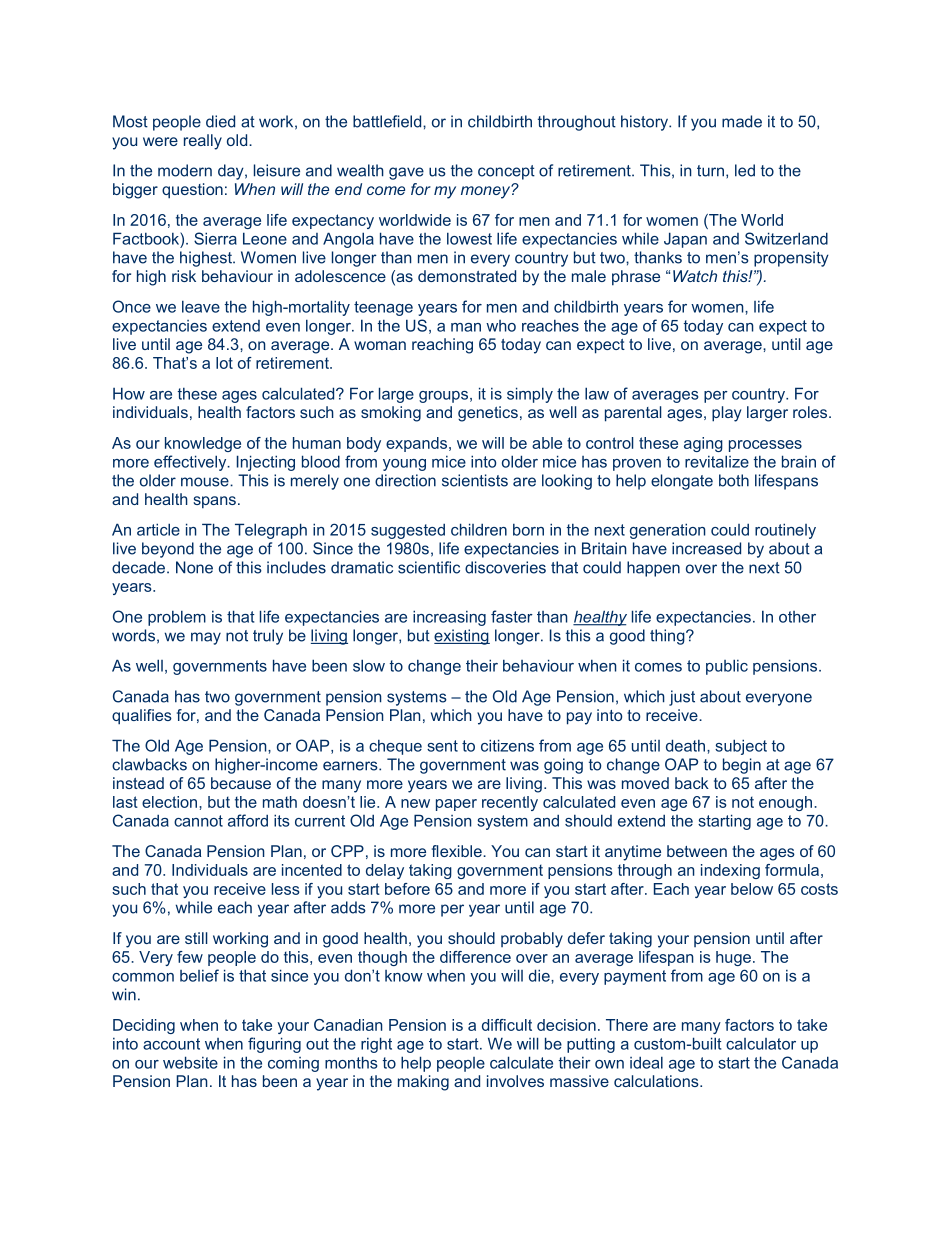 The image size is (952, 1233). Describe the element at coordinates (224, 363) in the screenshot. I see `lot` at that location.
